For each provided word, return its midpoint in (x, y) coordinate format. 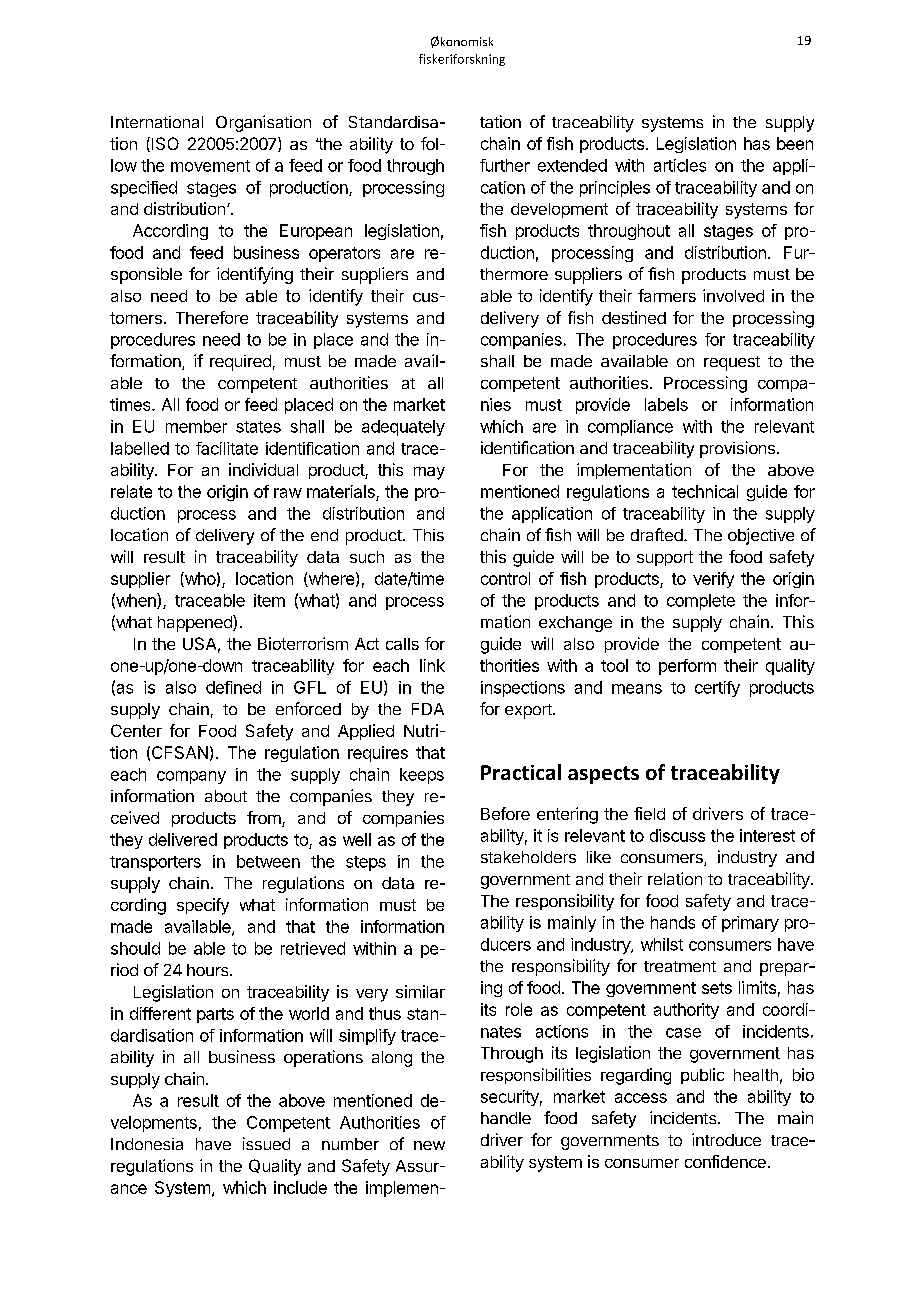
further (505, 165)
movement (210, 166)
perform (687, 667)
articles (680, 165)
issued (266, 1143)
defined (233, 687)
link (432, 665)
